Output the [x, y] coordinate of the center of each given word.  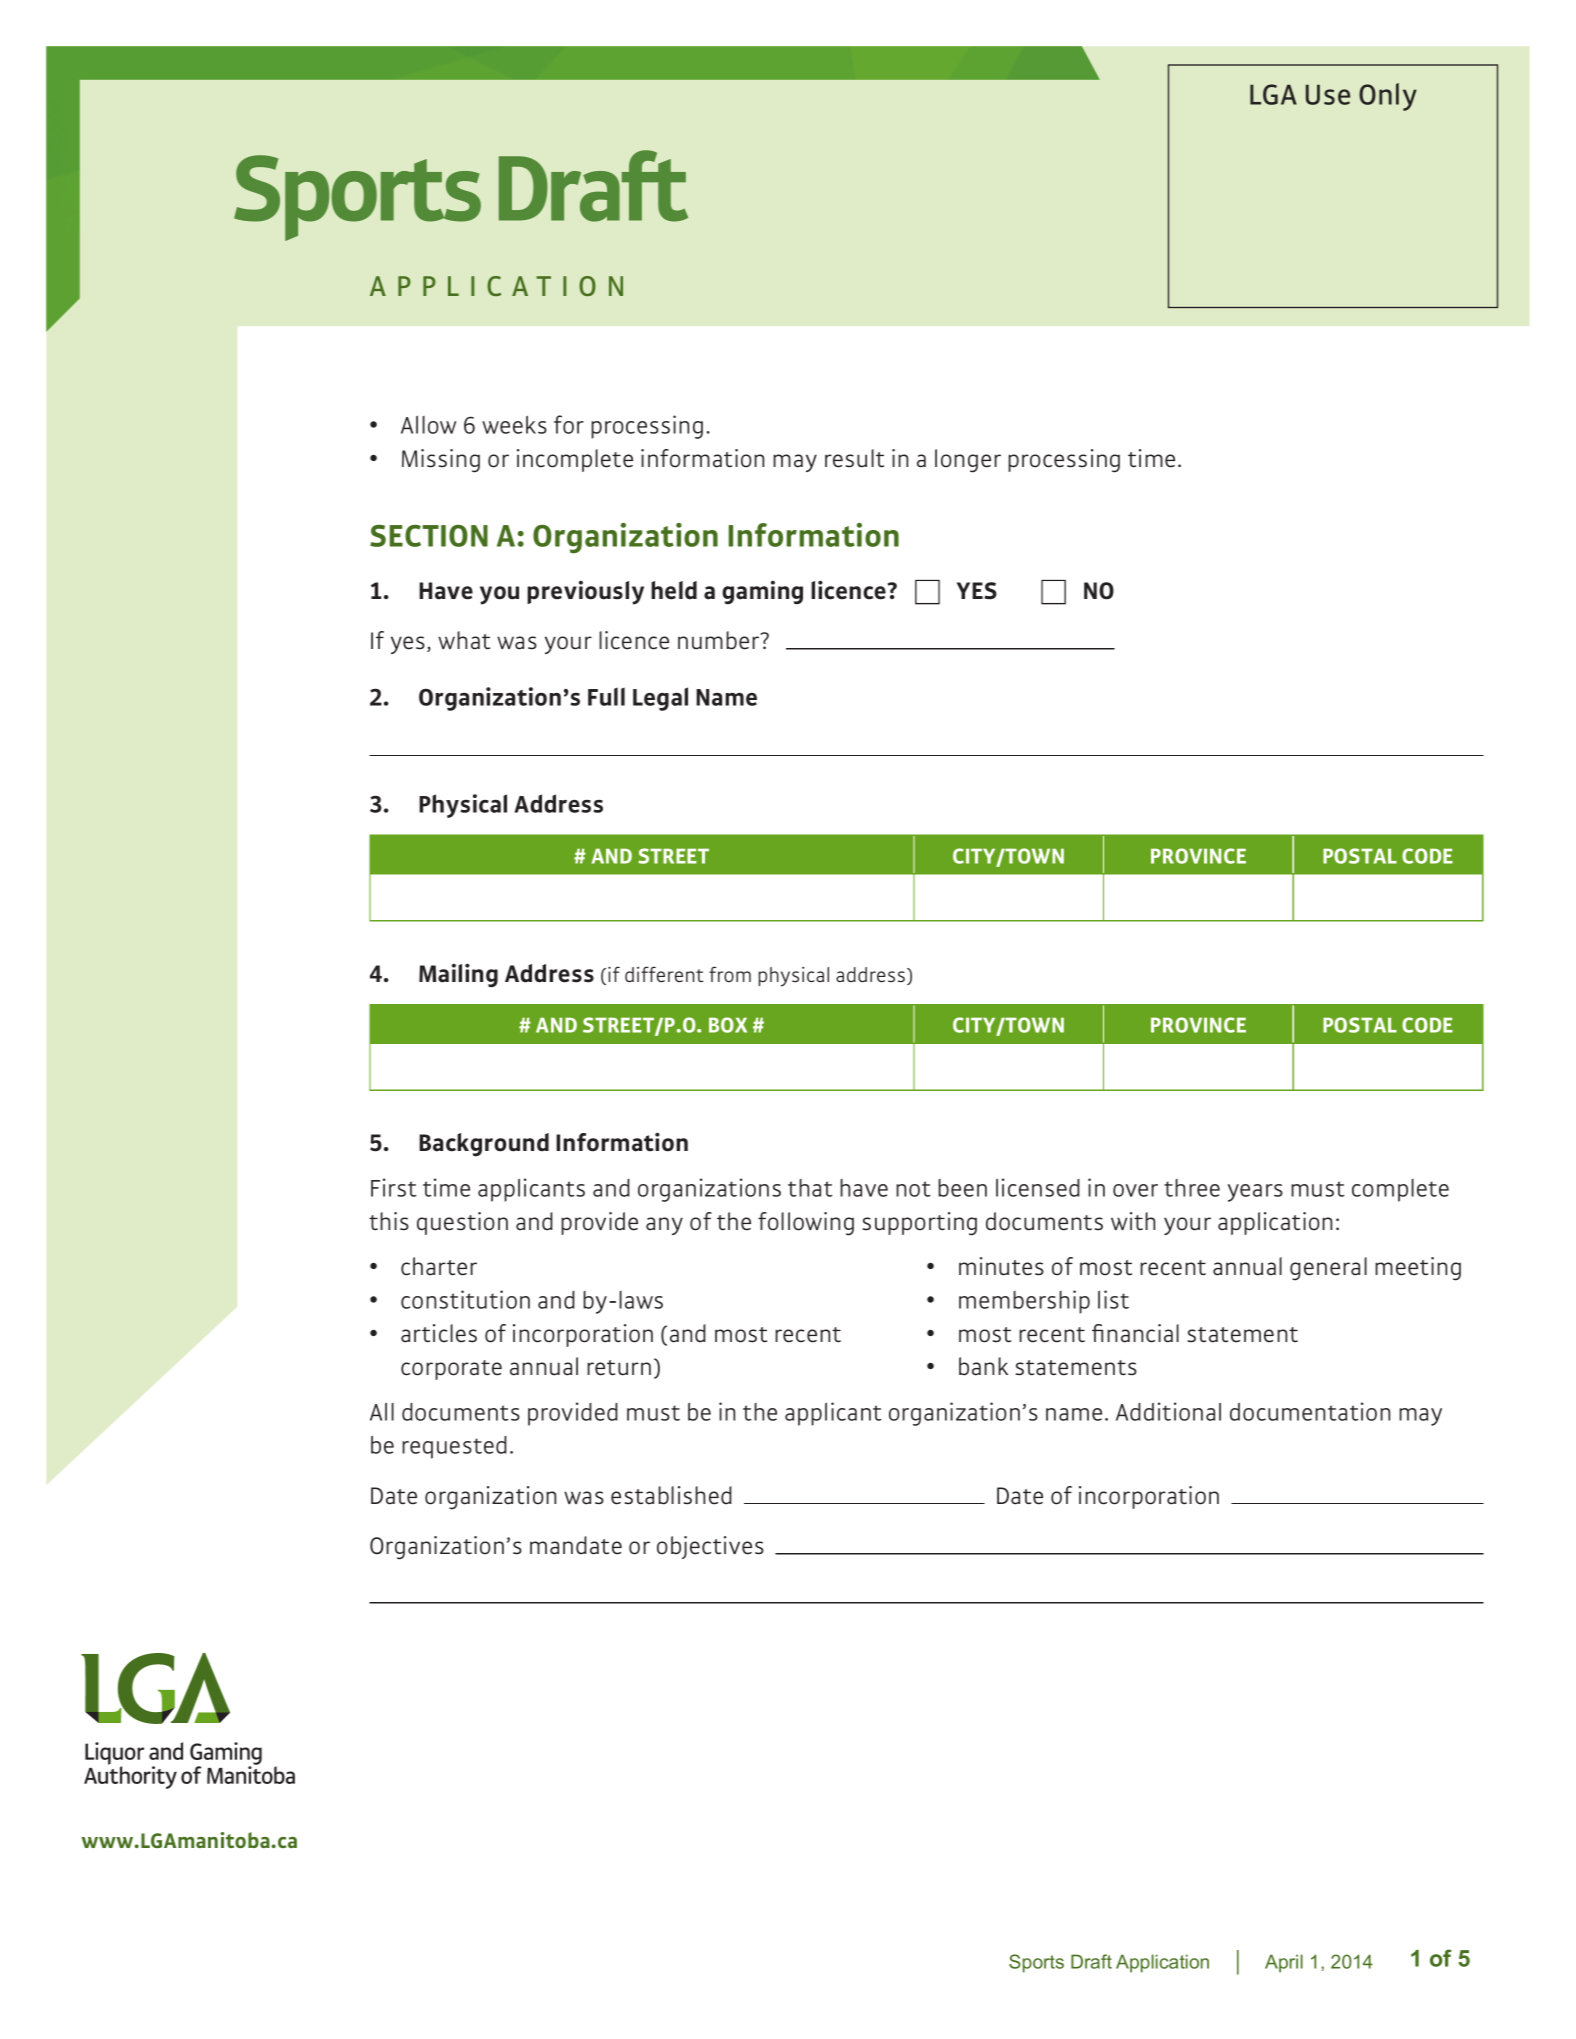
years [1255, 1193]
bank [983, 1366]
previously [585, 593]
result [854, 458]
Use [1328, 94]
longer [968, 461]
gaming [762, 592]
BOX [728, 1025]
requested [454, 1447]
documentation [1310, 1411]
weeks [514, 424]
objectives [710, 1547]
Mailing [458, 975]
